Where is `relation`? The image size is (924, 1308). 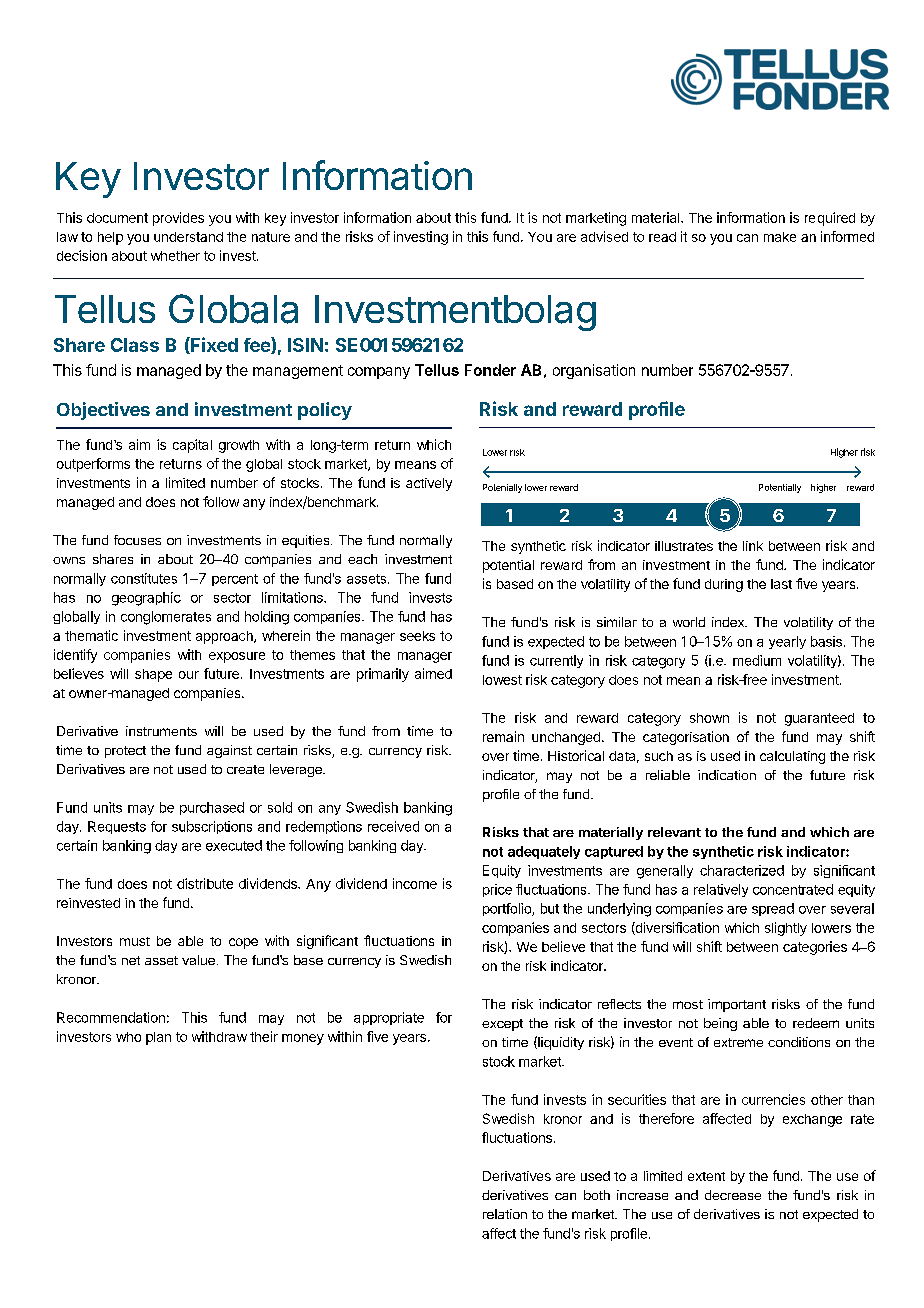
relation is located at coordinates (505, 1214).
